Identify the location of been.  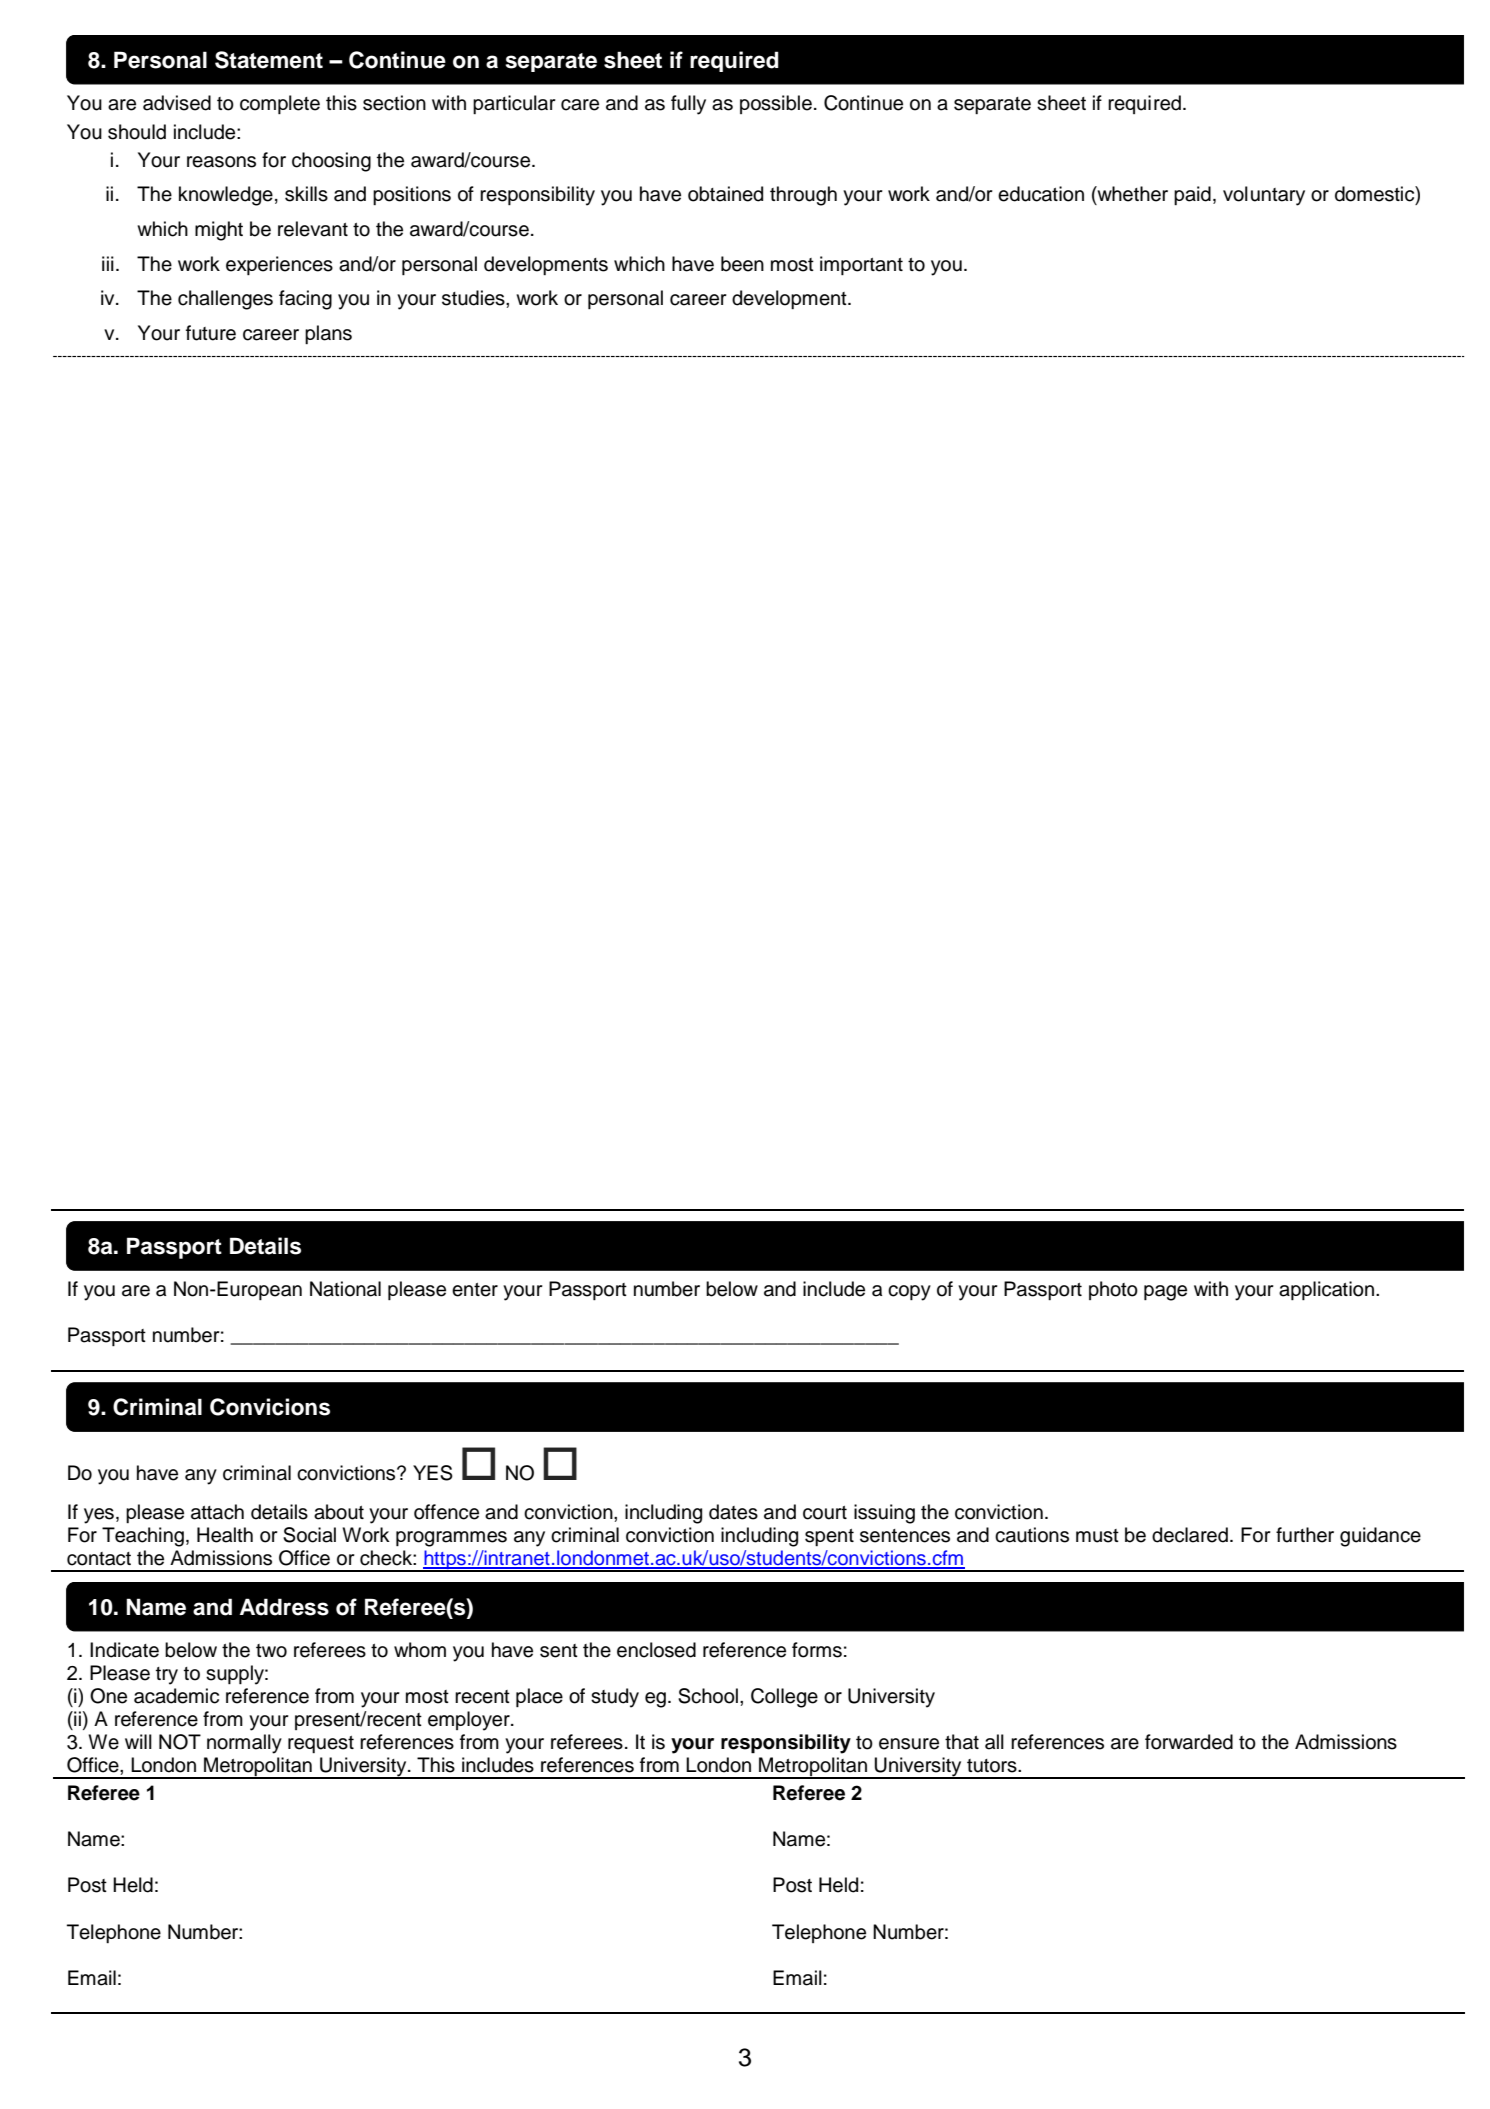
(742, 264).
